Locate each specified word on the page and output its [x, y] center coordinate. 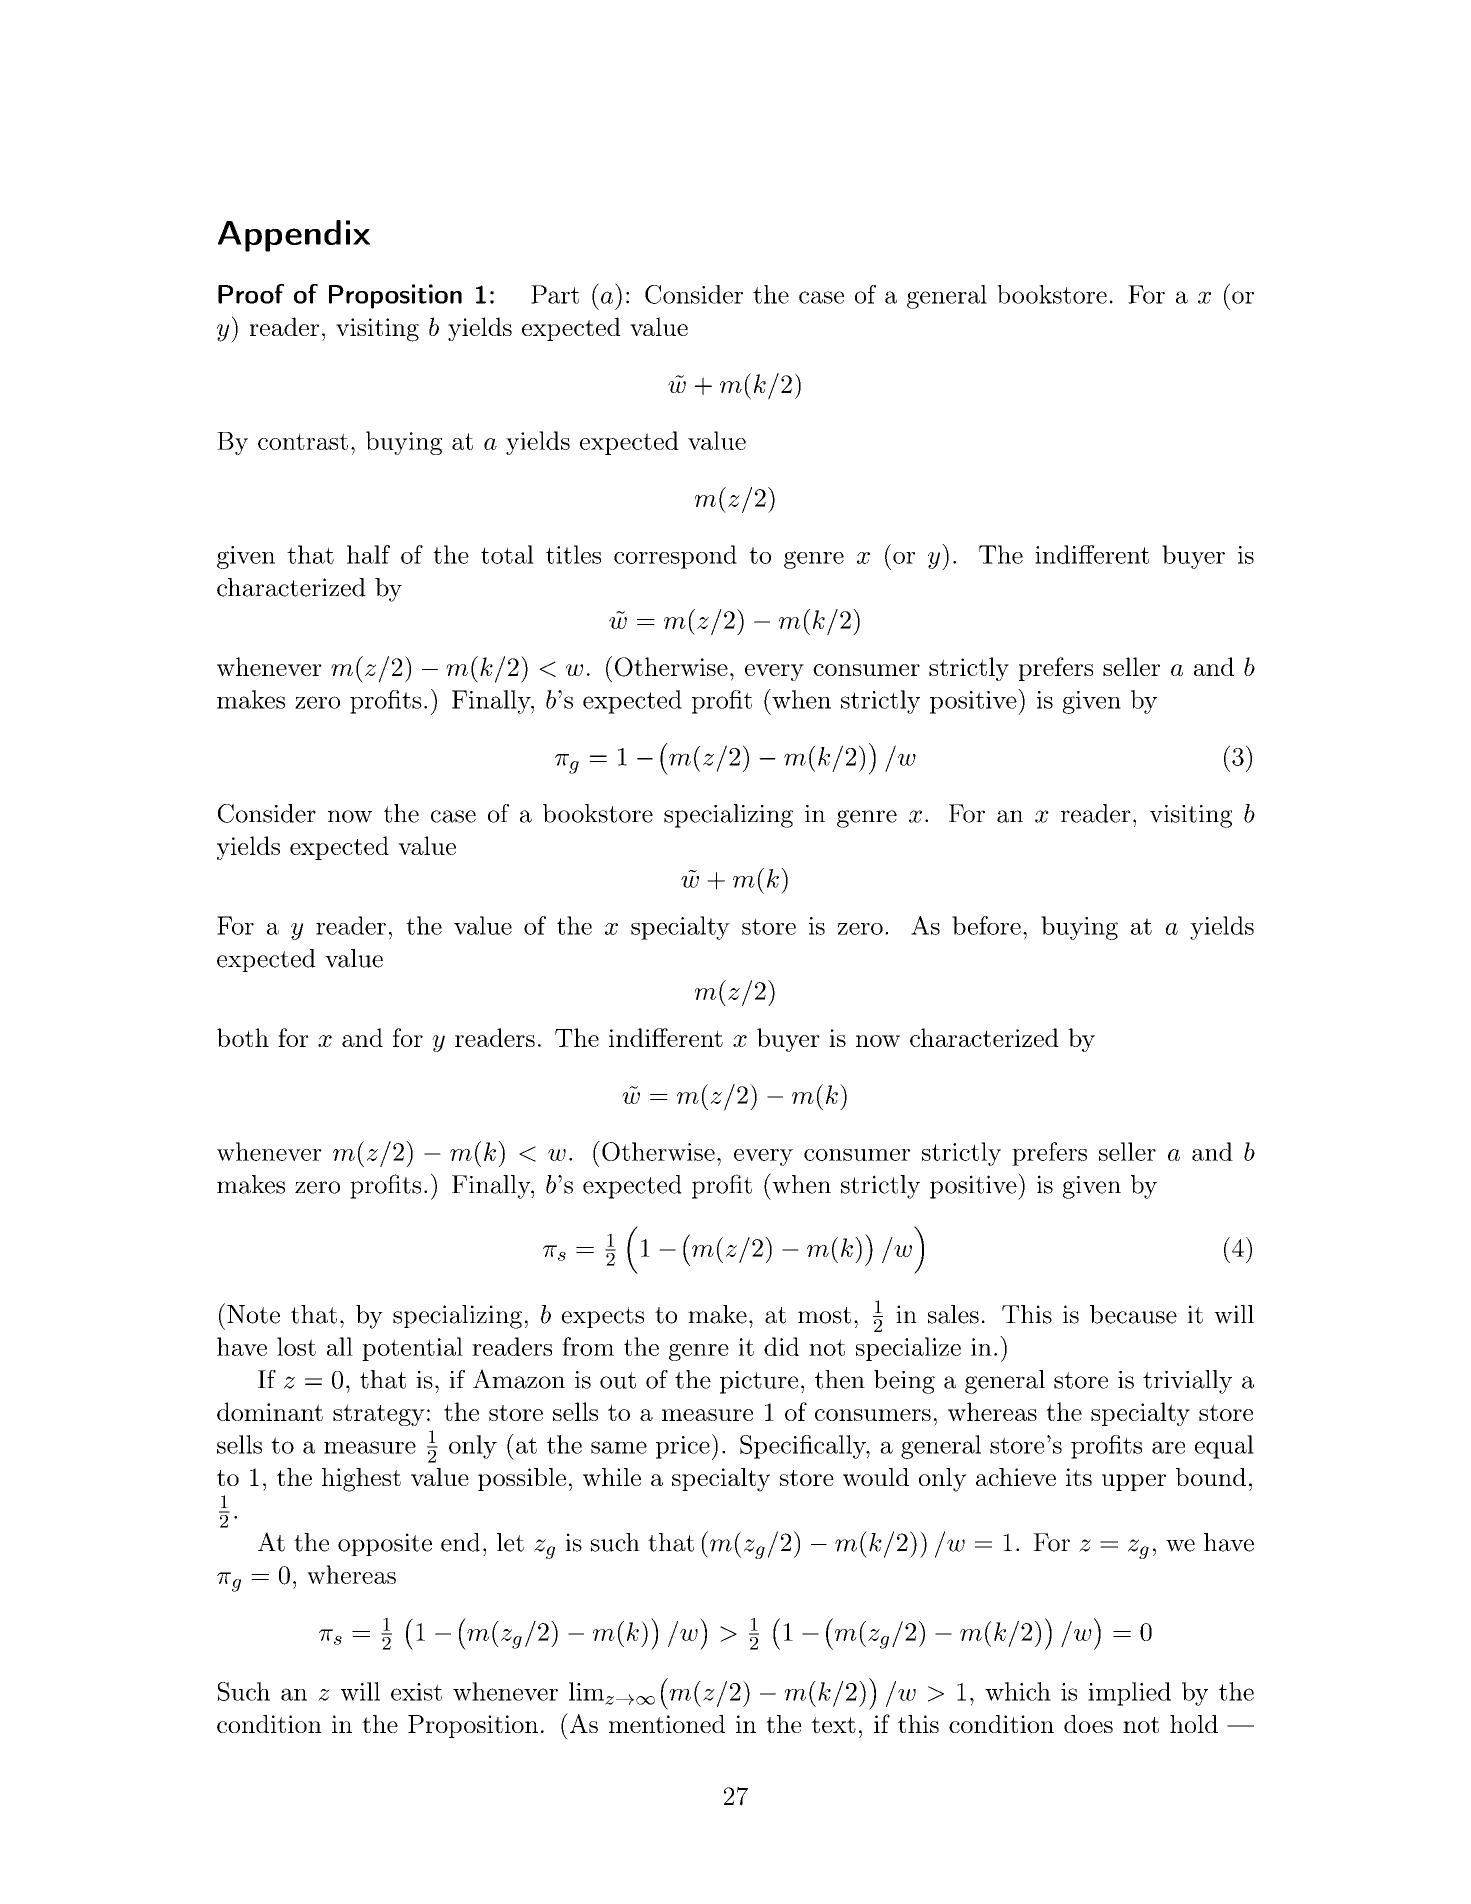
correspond [675, 557]
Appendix [294, 236]
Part [555, 294]
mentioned [667, 1724]
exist [416, 1692]
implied [1129, 1694]
